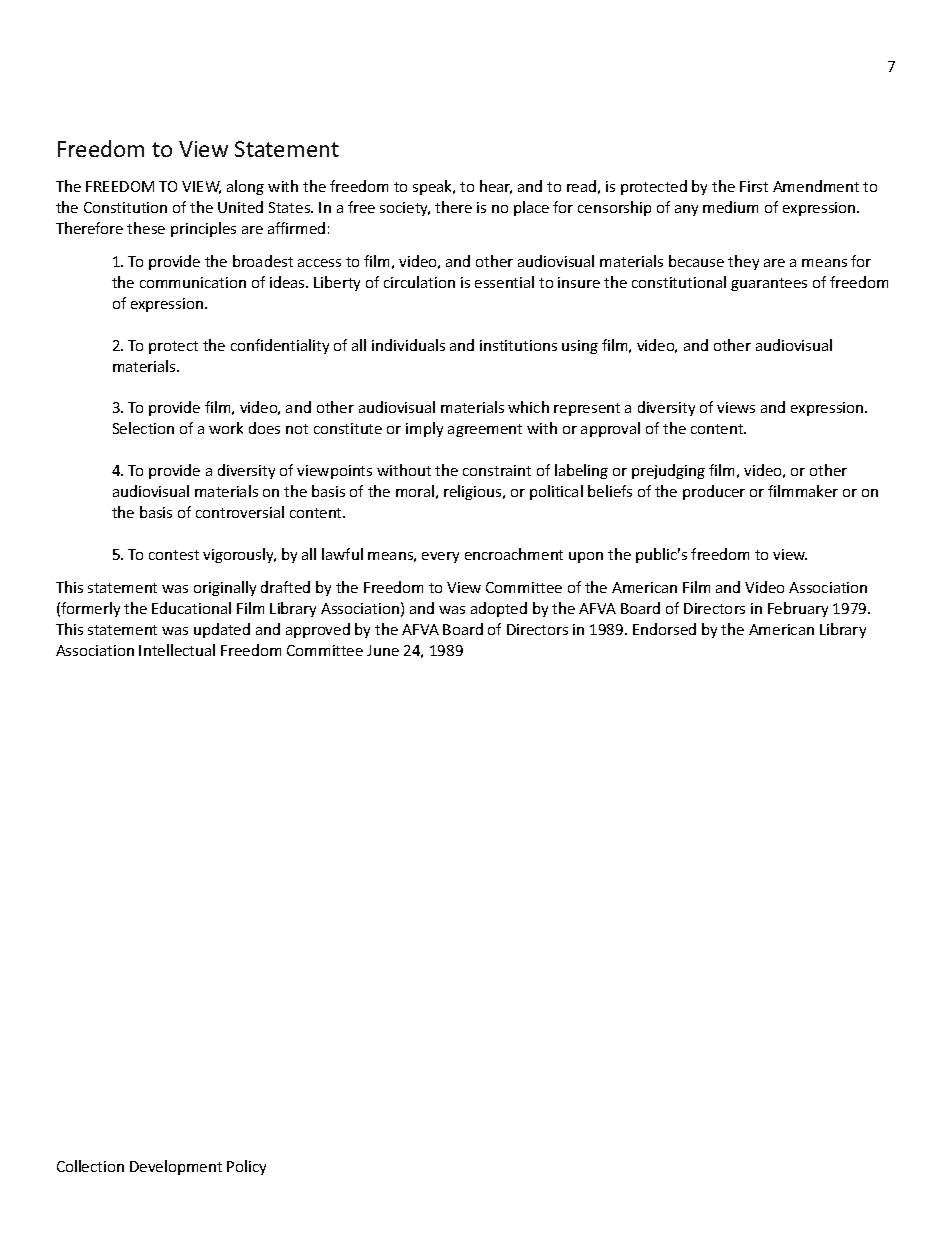 This screenshot has height=1233, width=952. Describe the element at coordinates (176, 1167) in the screenshot. I see `Development` at that location.
